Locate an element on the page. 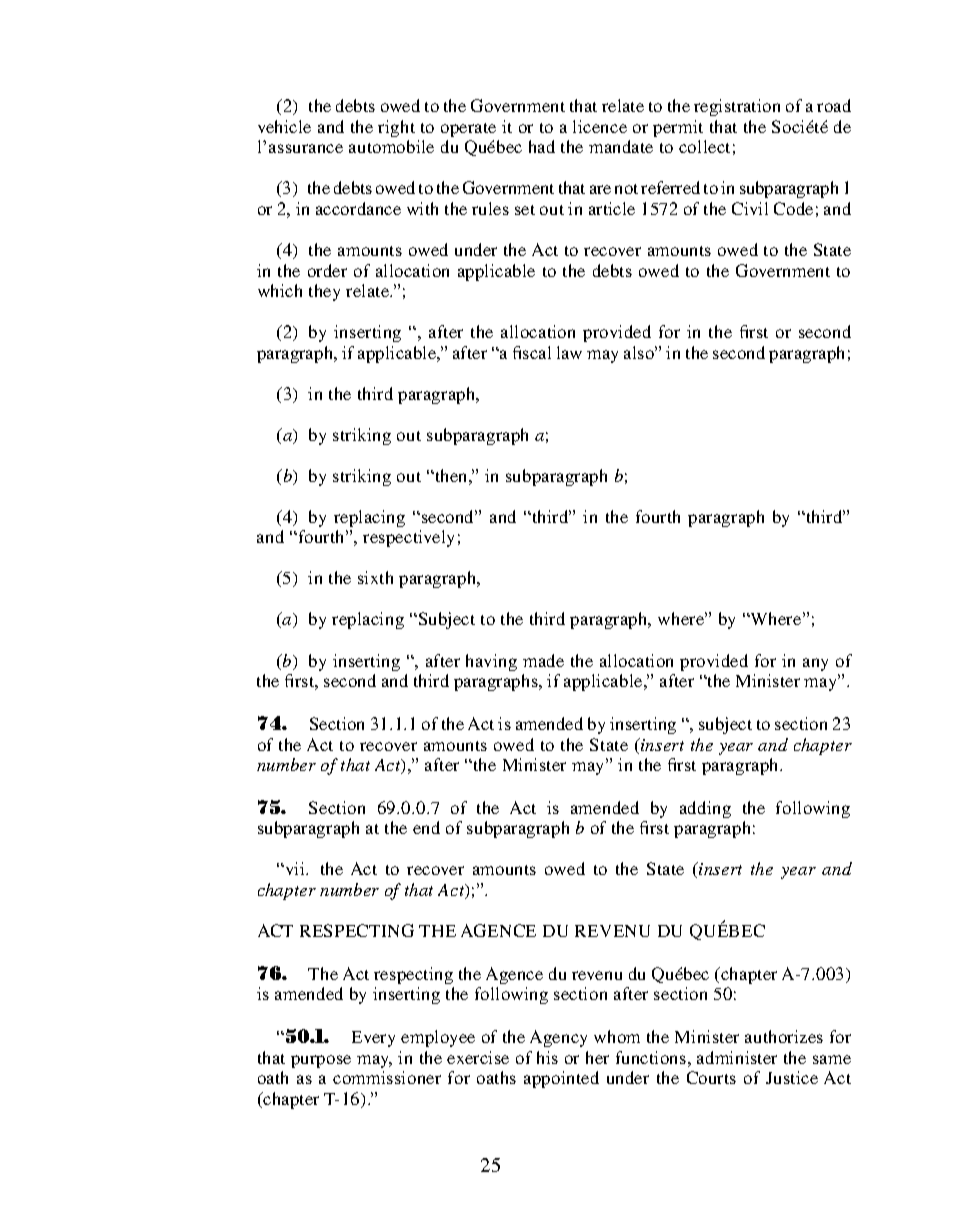  automobile is located at coordinates (391, 146).
